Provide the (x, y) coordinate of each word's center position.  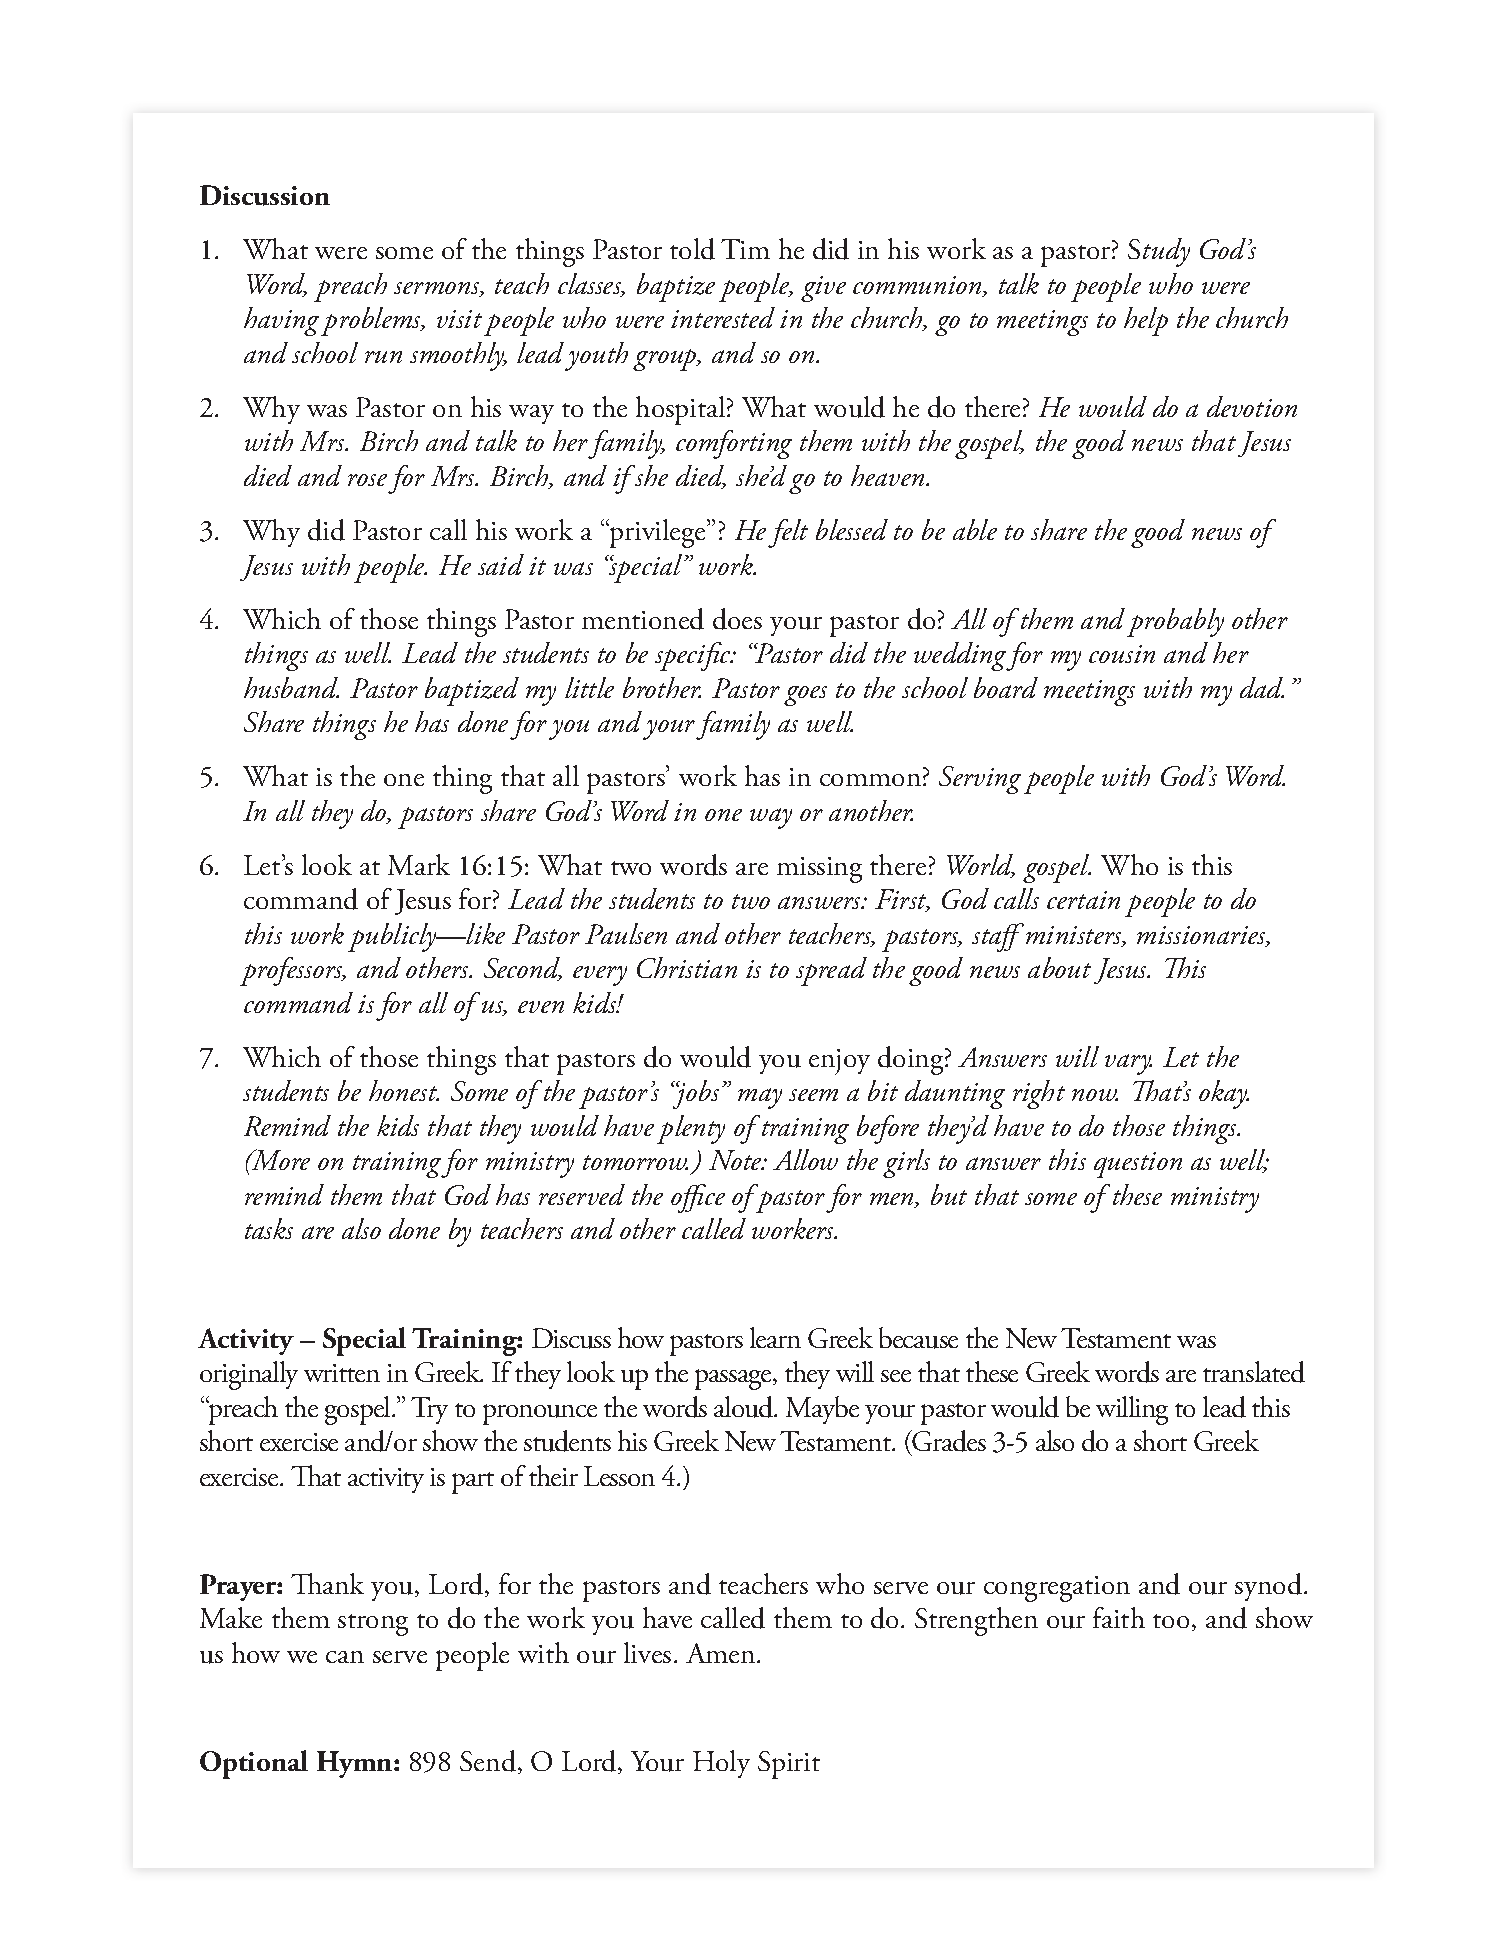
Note (736, 1160)
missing (819, 870)
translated (1254, 1372)
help (1146, 321)
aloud (745, 1407)
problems (372, 321)
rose (367, 480)
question (1138, 1165)
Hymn (356, 1764)
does (737, 619)
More (280, 1159)
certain (1083, 900)
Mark (419, 864)
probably (1175, 622)
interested (723, 317)
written (342, 1373)
